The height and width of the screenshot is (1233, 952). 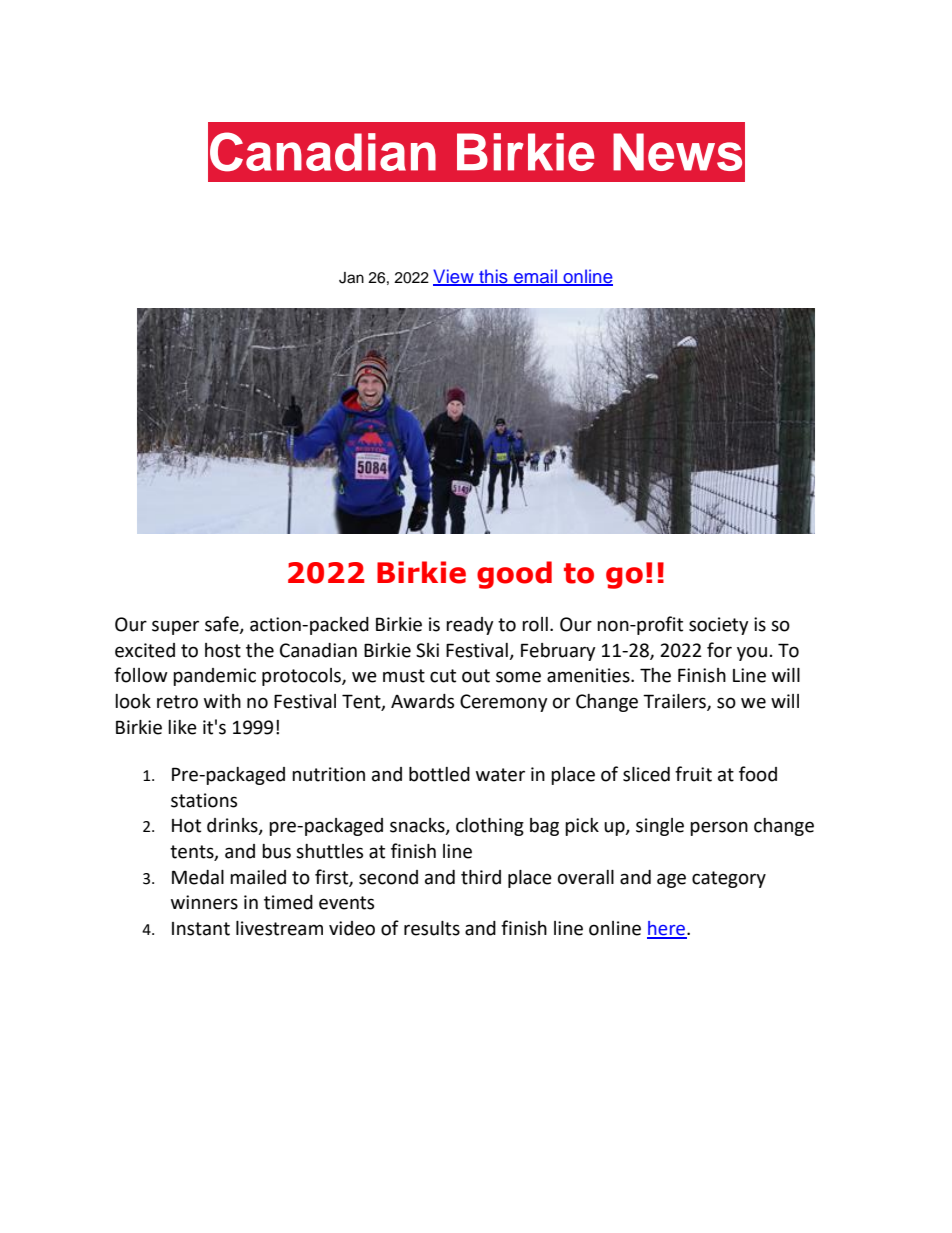 What do you see at coordinates (204, 902) in the screenshot?
I see `winners` at bounding box center [204, 902].
